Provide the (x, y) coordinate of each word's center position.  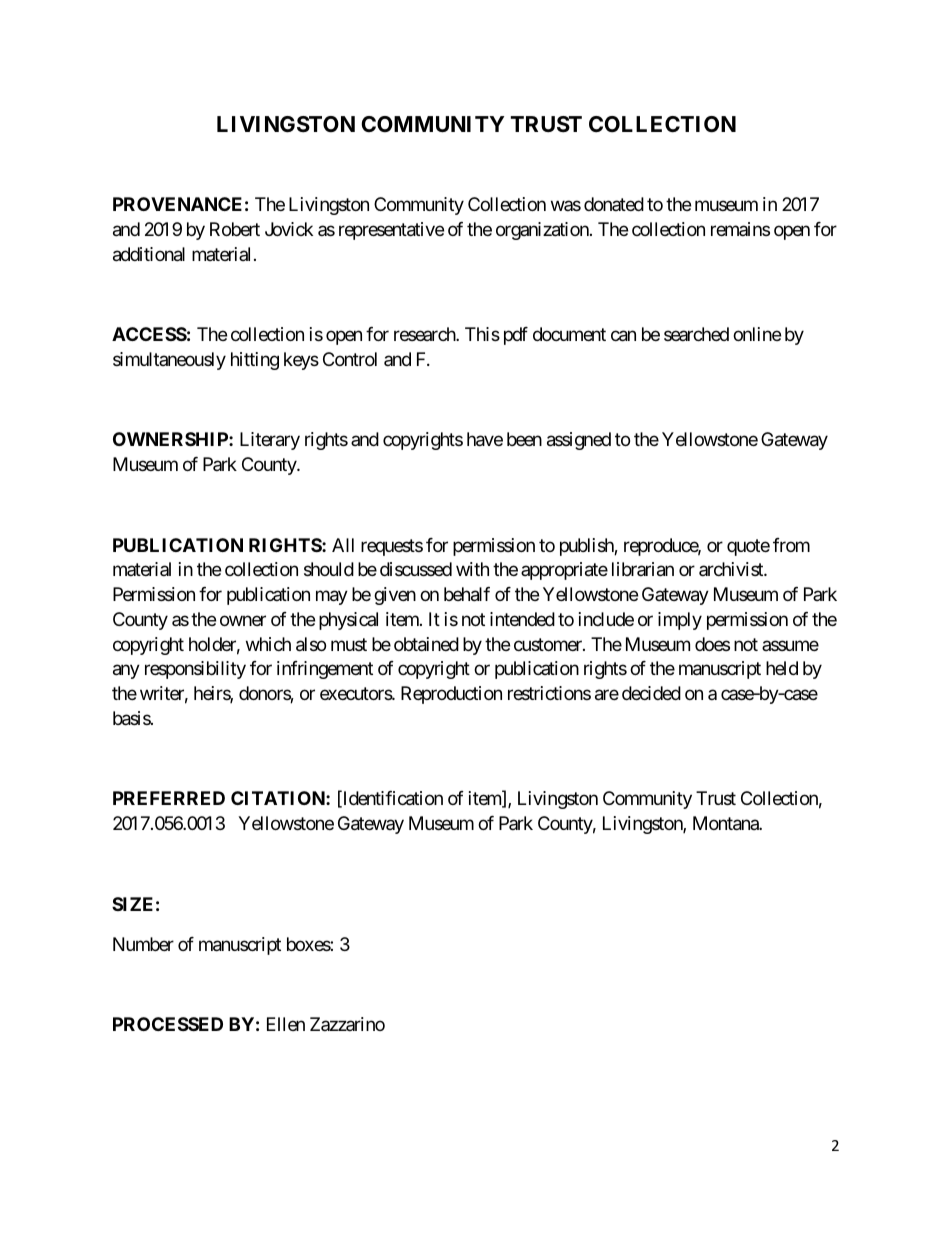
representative (391, 231)
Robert (235, 229)
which (268, 644)
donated (614, 204)
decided (651, 693)
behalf (467, 594)
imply (680, 621)
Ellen (286, 1024)
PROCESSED (168, 1024)
